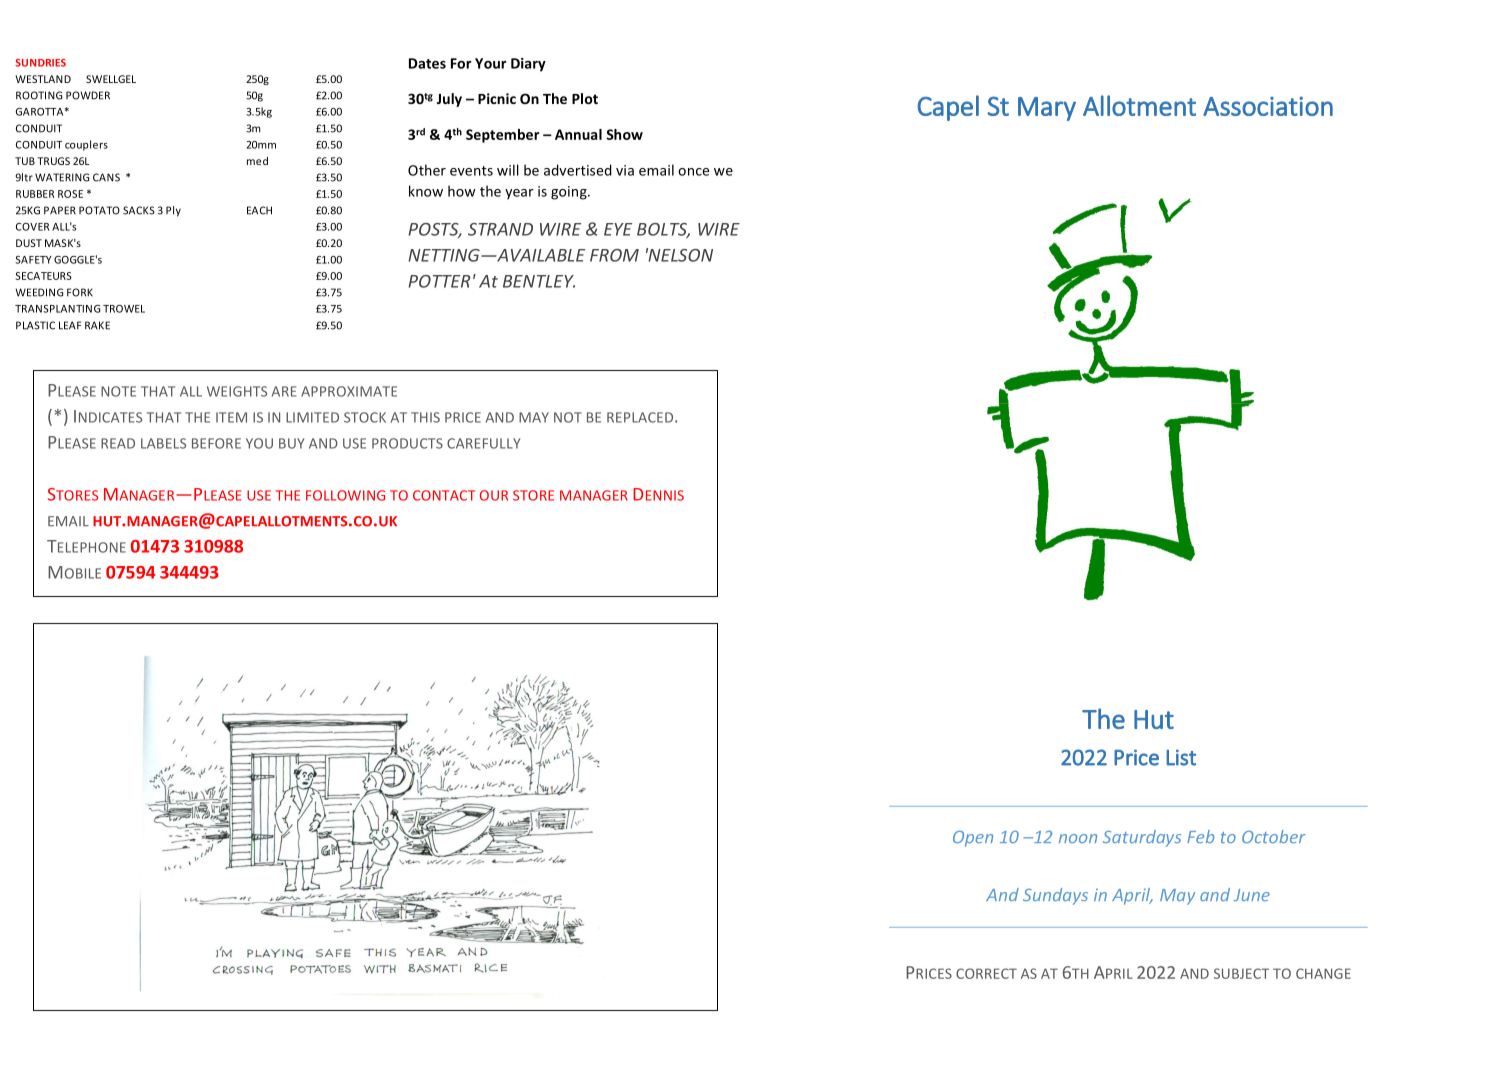 The height and width of the screenshot is (1068, 1510). I want to click on List, so click(1181, 757).
